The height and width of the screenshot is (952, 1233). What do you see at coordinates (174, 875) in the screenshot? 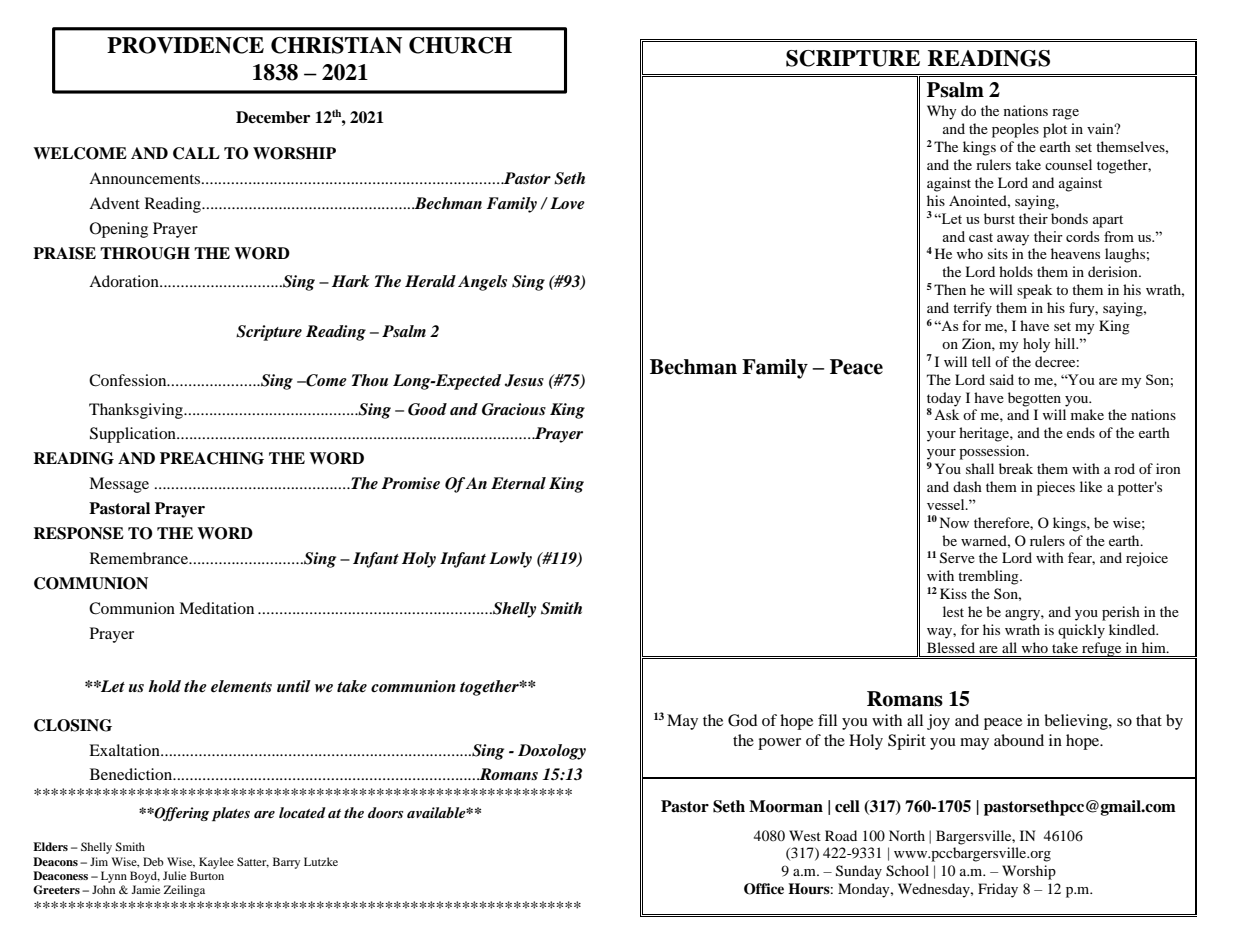
I see `Julie` at bounding box center [174, 875].
